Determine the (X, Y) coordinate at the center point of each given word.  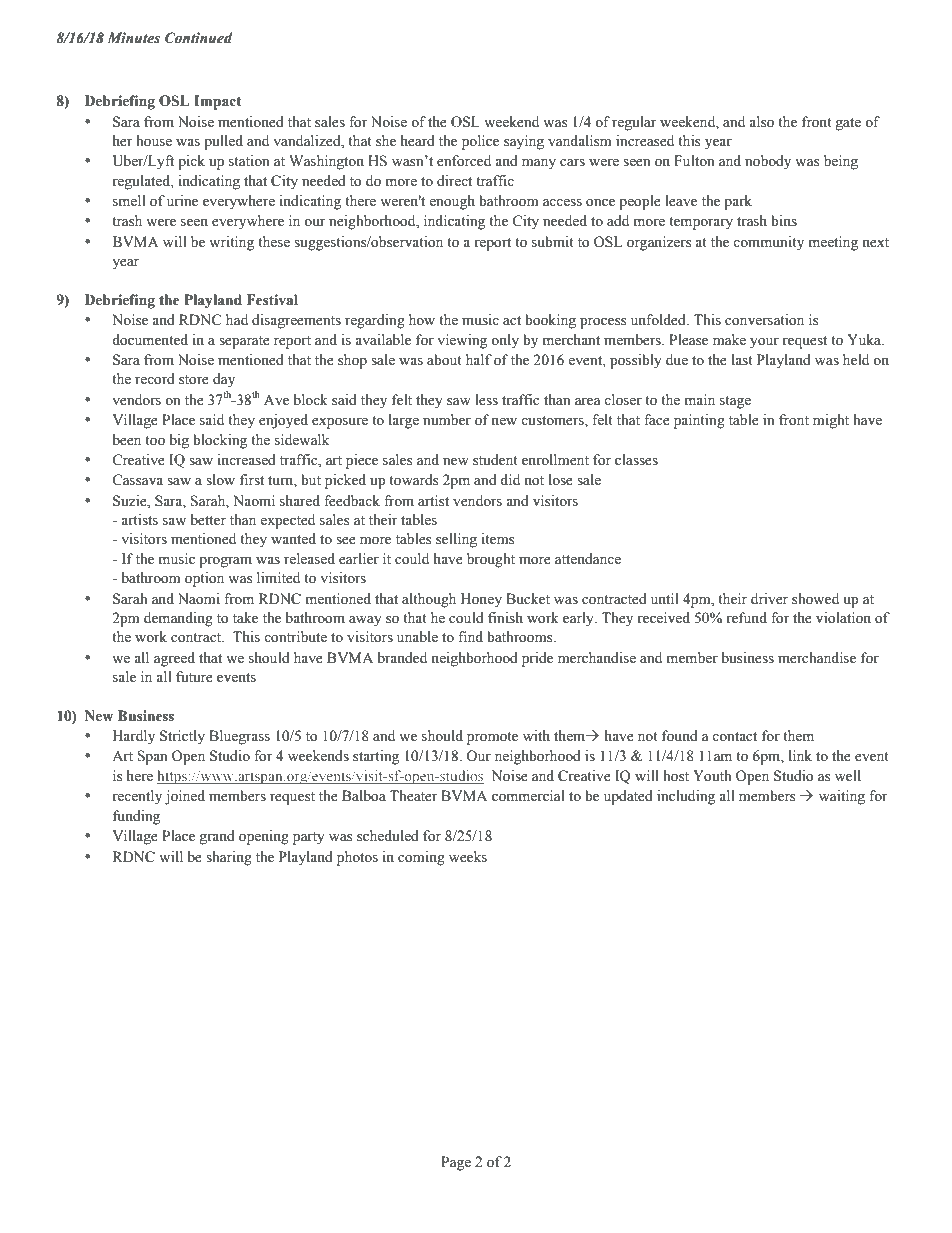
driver (769, 599)
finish (505, 618)
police (480, 142)
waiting (842, 797)
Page (456, 1163)
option (204, 579)
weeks (468, 857)
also (761, 122)
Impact (218, 102)
